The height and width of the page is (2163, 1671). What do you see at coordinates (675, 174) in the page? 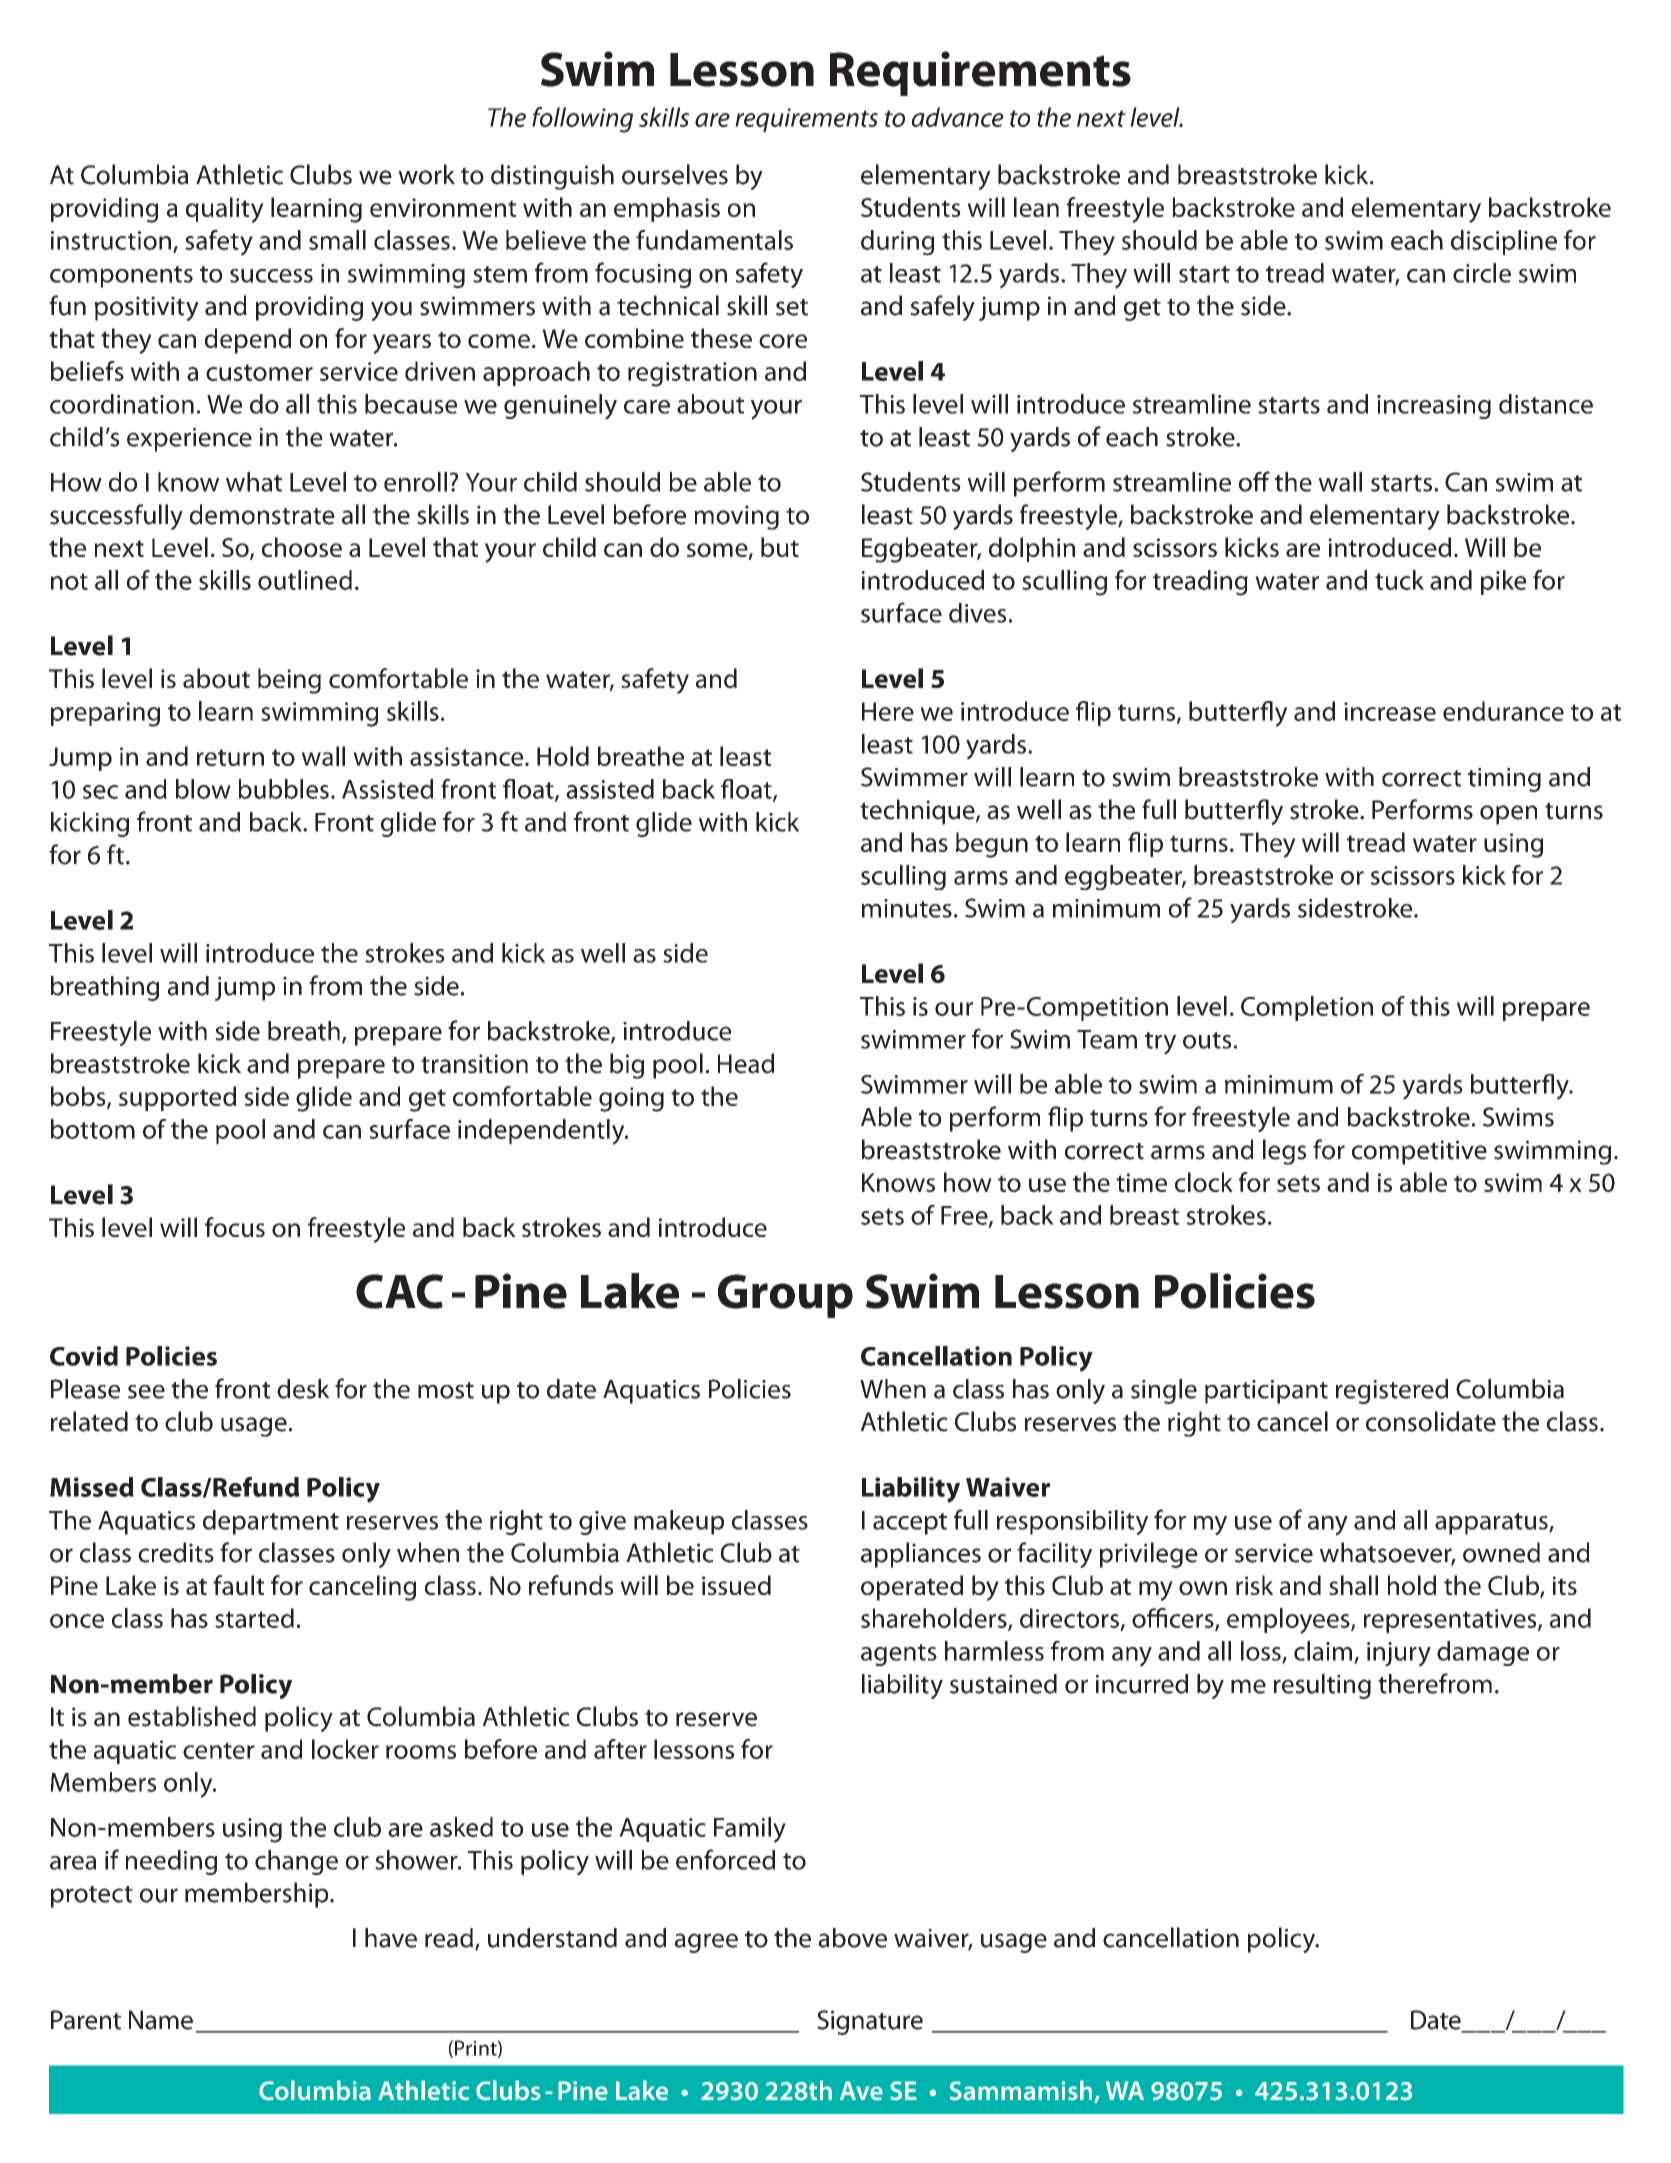
I see `ourselves` at bounding box center [675, 174].
